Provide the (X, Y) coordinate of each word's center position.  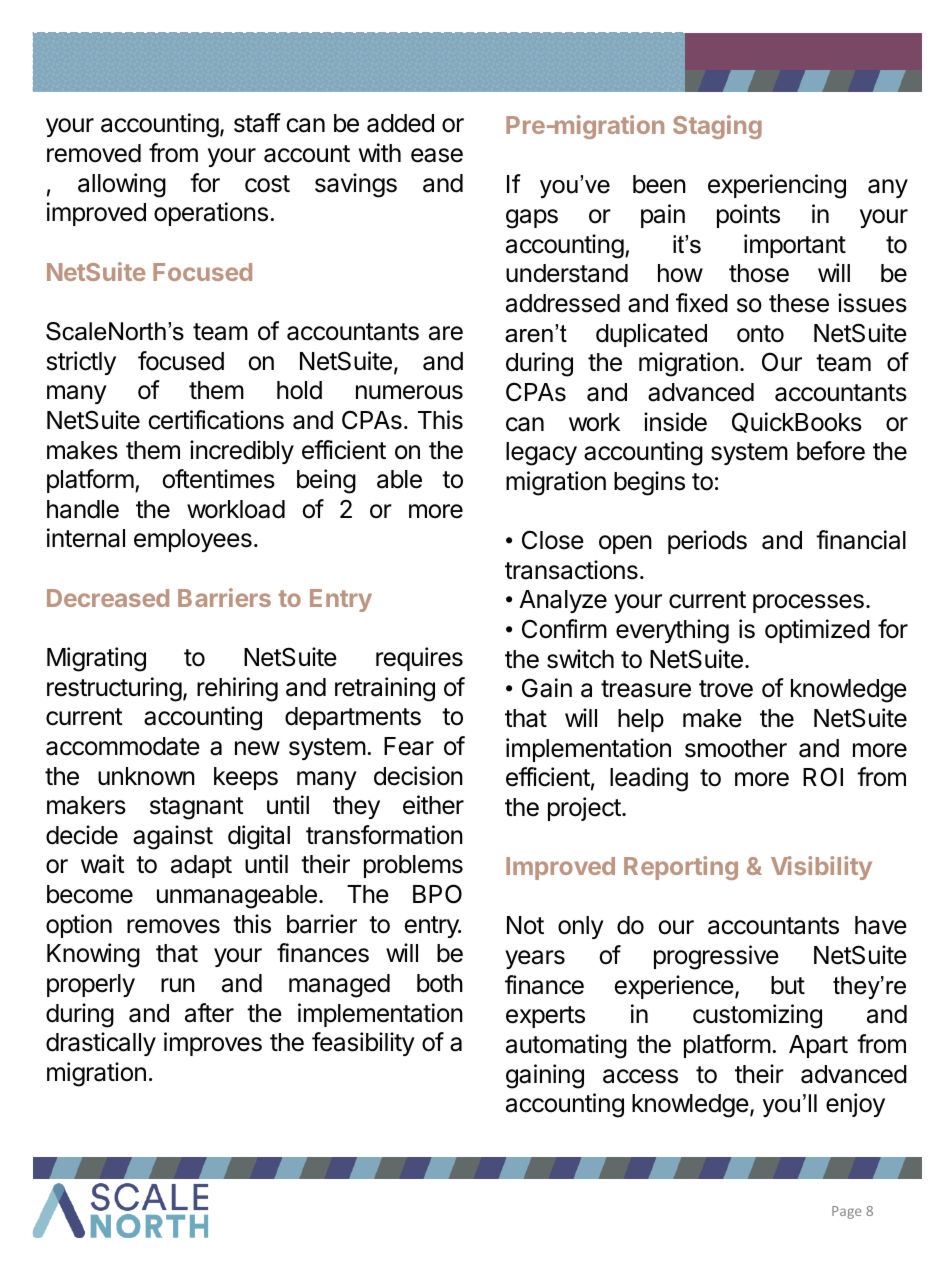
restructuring (114, 689)
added (400, 123)
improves (213, 1044)
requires (419, 659)
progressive (716, 957)
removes (173, 926)
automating (566, 1046)
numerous (409, 392)
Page (846, 1212)
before (831, 451)
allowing (122, 185)
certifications (216, 420)
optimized (817, 631)
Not (525, 925)
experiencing (777, 186)
